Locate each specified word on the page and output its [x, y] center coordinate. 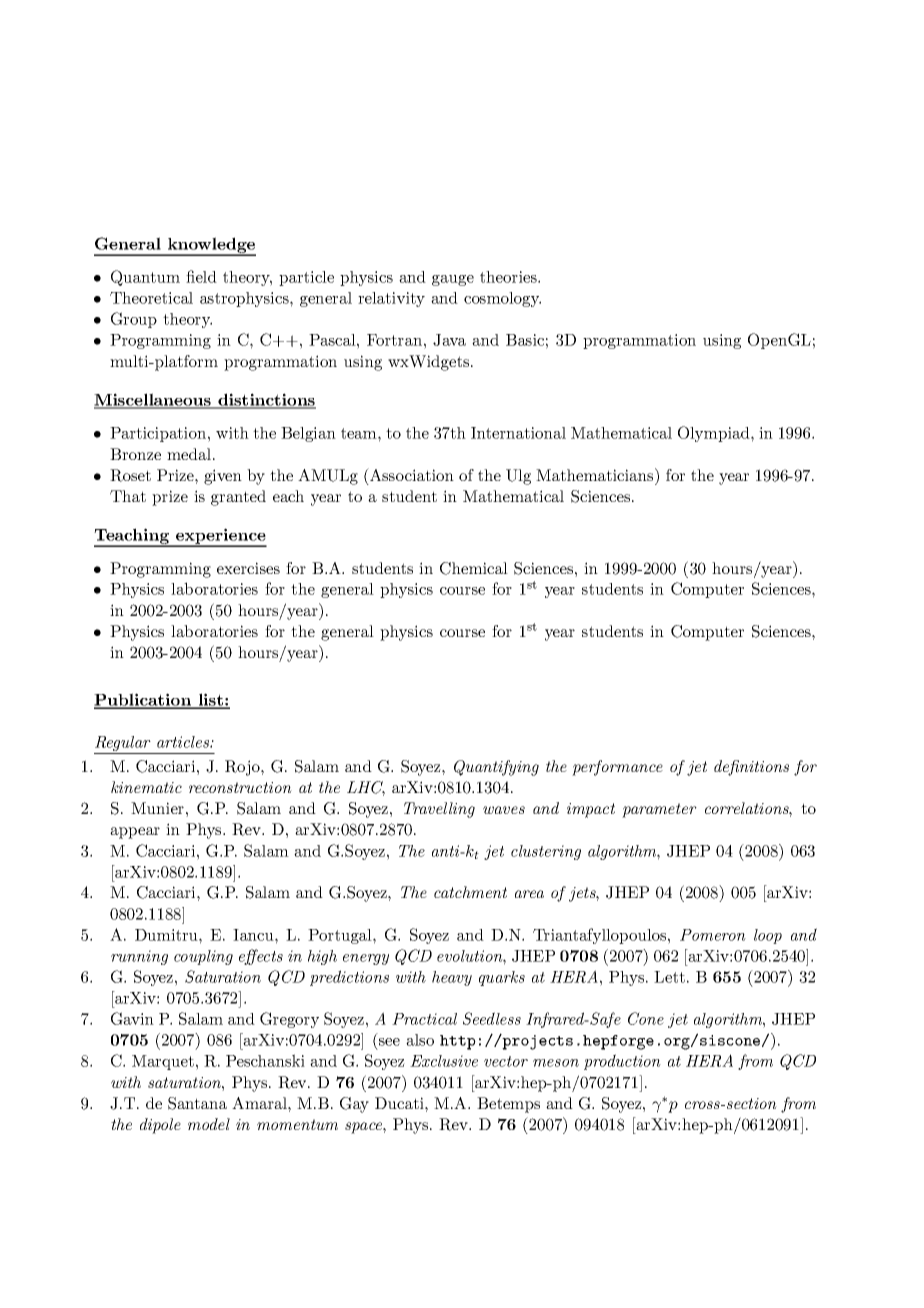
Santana [197, 1103]
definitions [751, 768]
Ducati [400, 1103]
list [210, 700]
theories [509, 277]
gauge [453, 280]
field [201, 276]
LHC [366, 788]
